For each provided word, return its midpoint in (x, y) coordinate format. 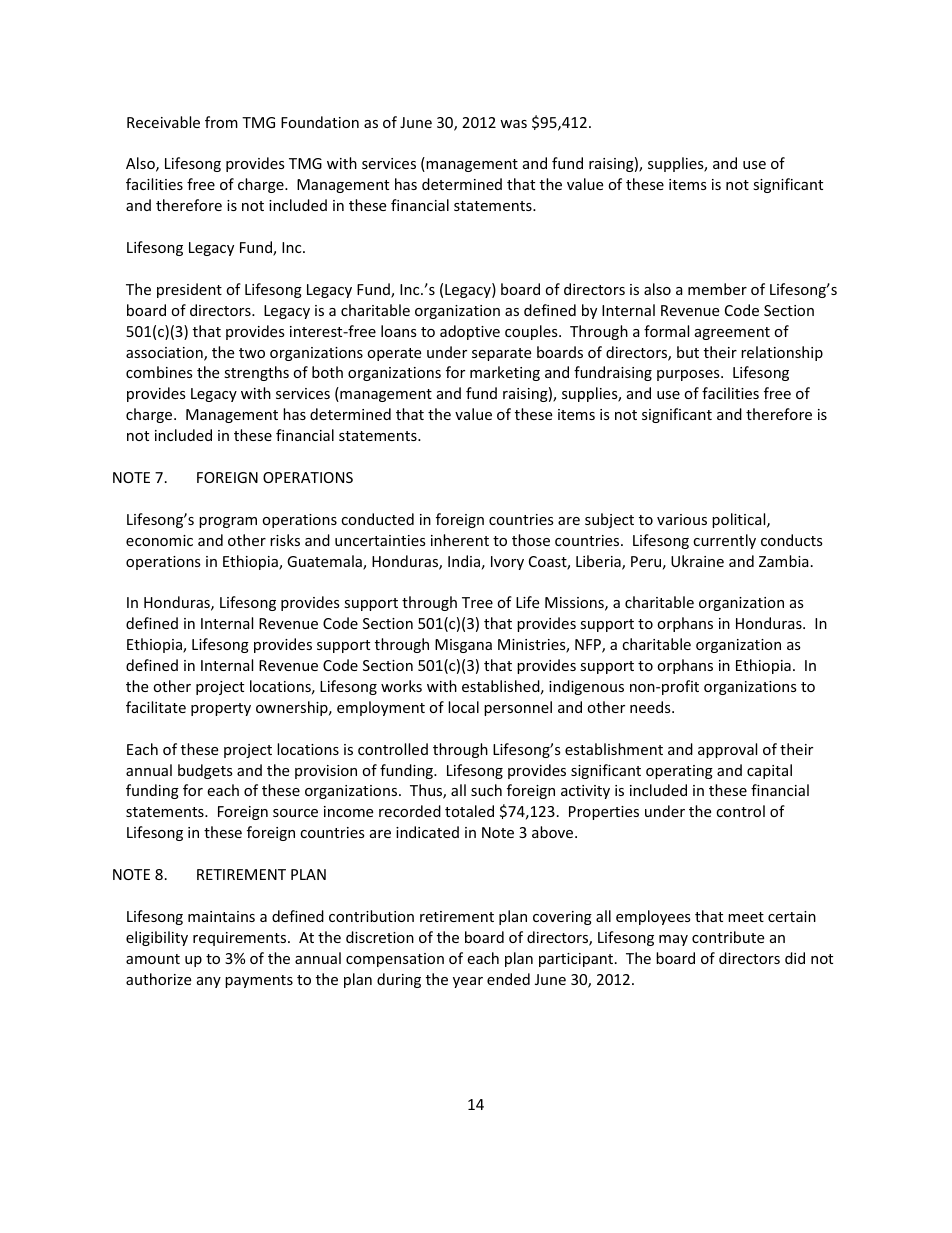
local (463, 707)
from (221, 122)
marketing (505, 373)
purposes (689, 375)
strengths (256, 373)
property (221, 709)
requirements (241, 939)
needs (651, 707)
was (513, 124)
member (717, 289)
